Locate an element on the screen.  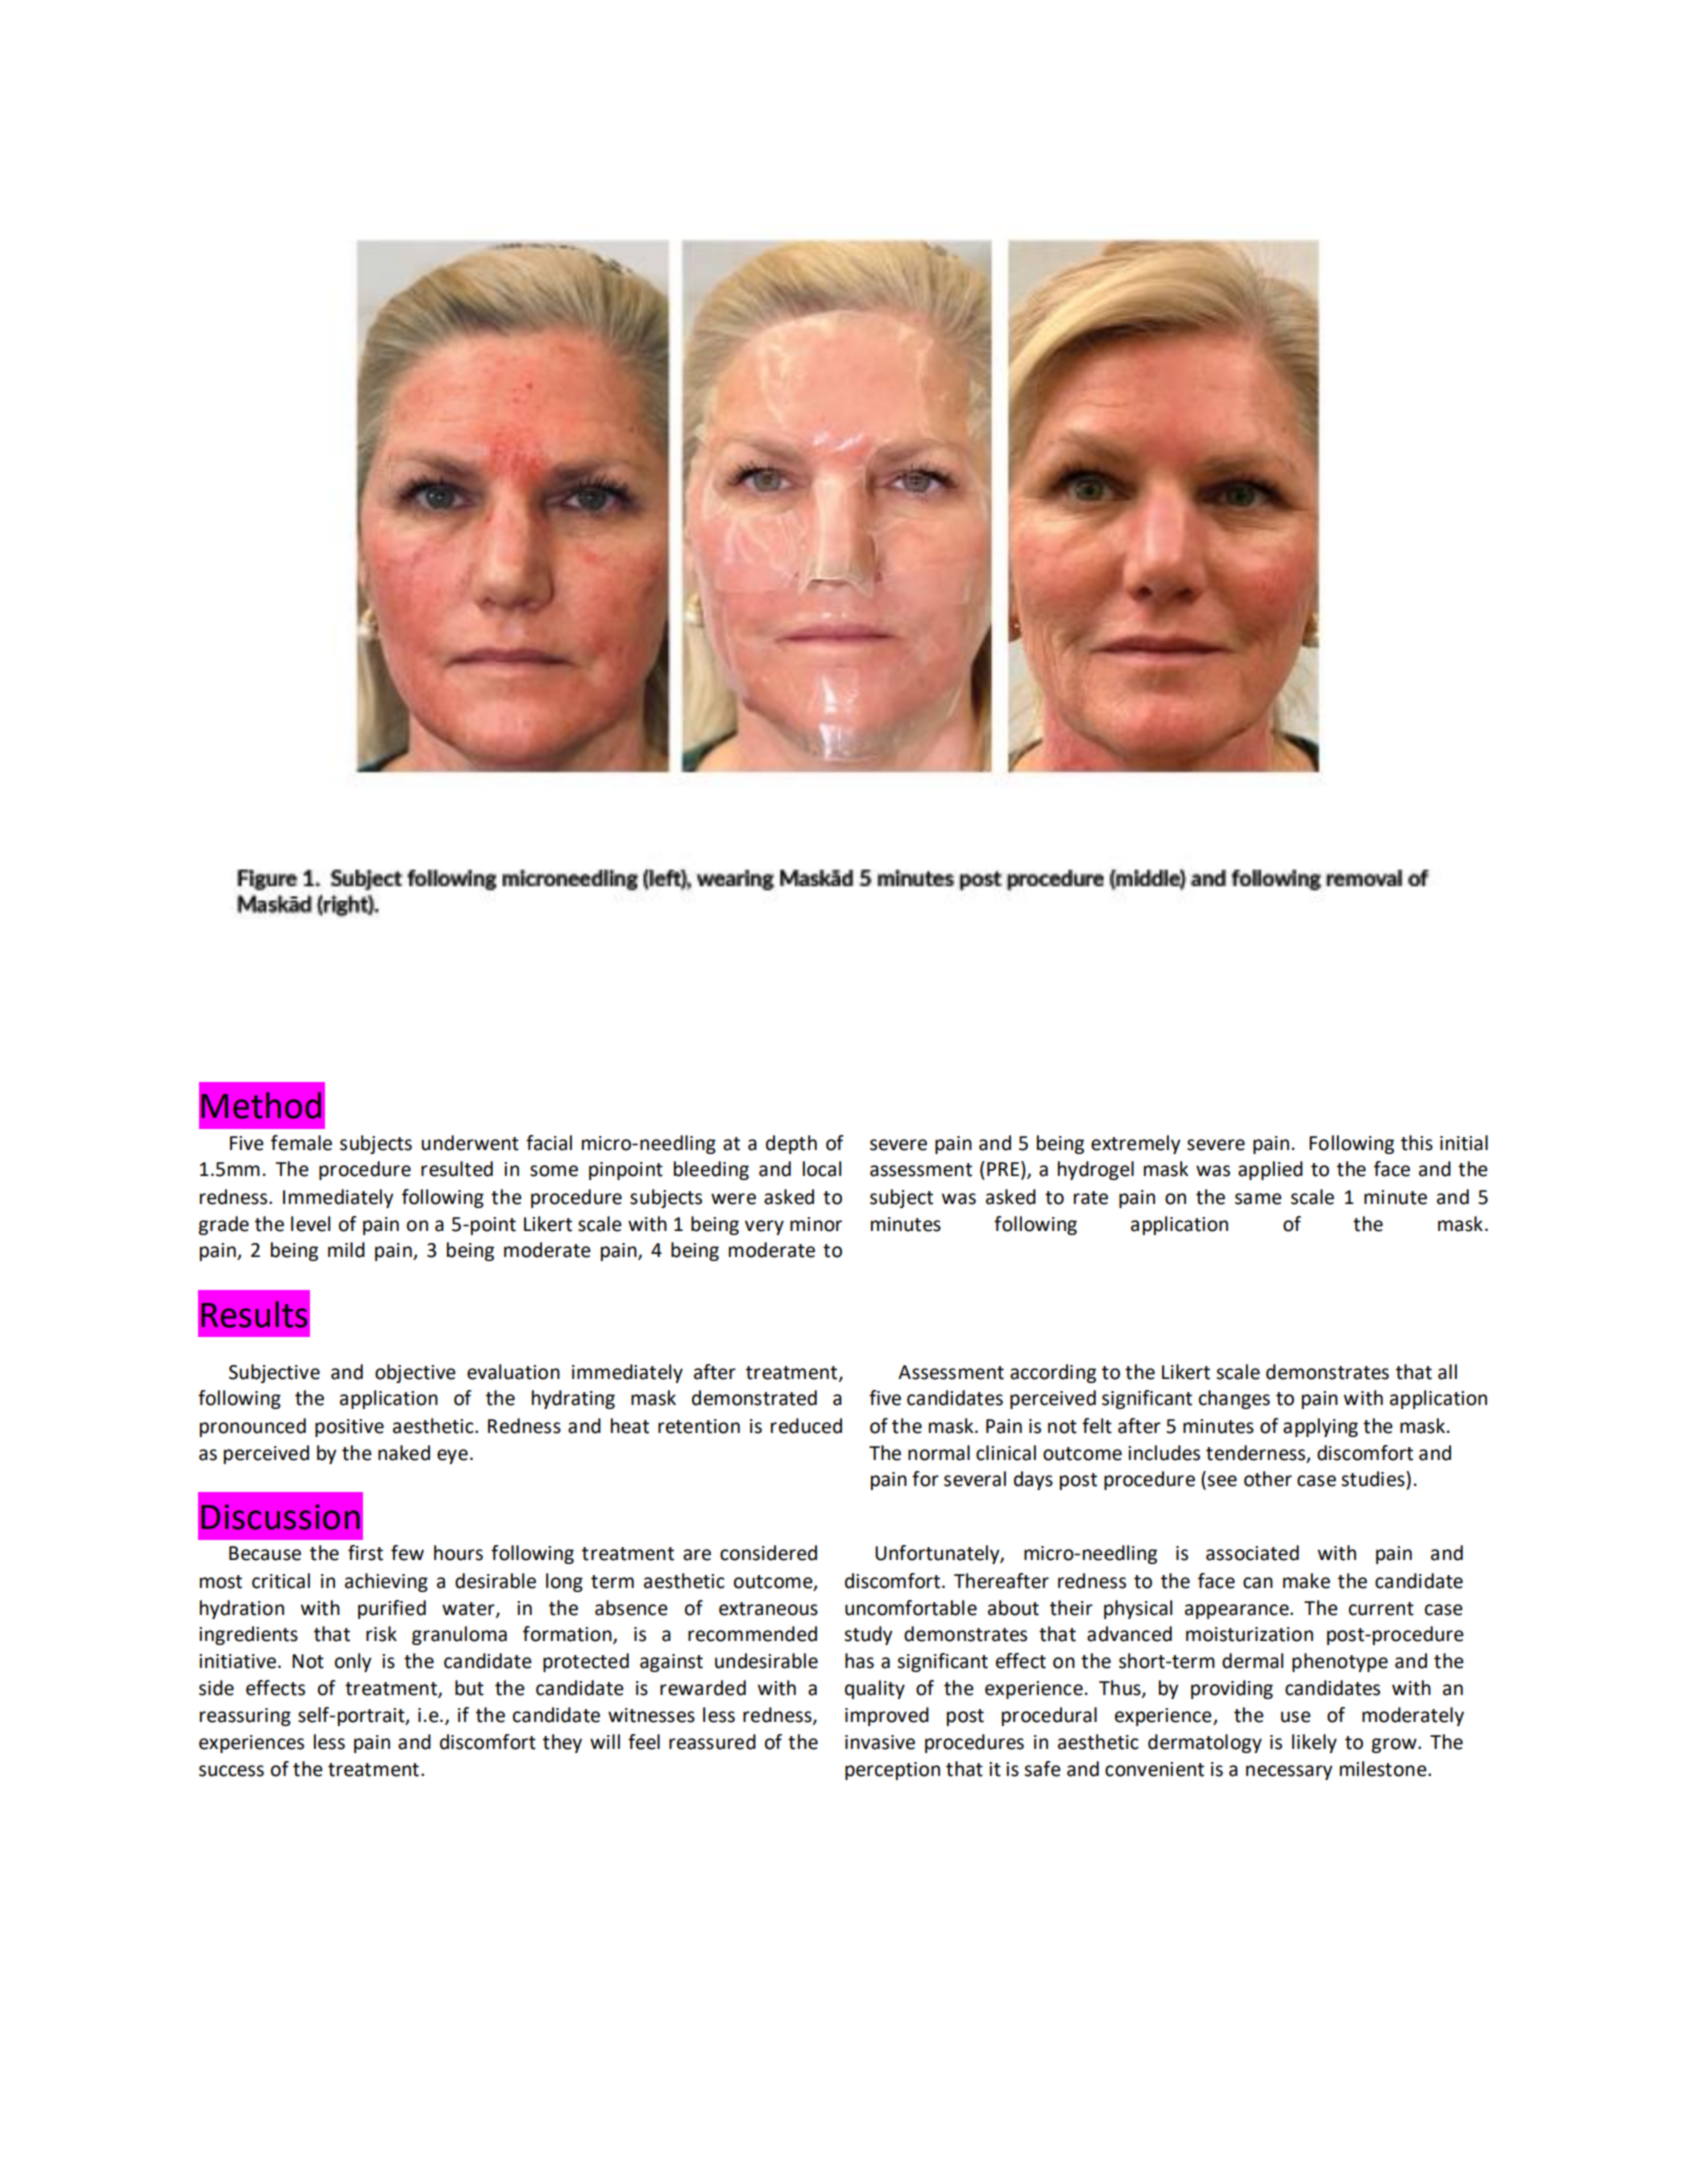
same is located at coordinates (1258, 1199).
